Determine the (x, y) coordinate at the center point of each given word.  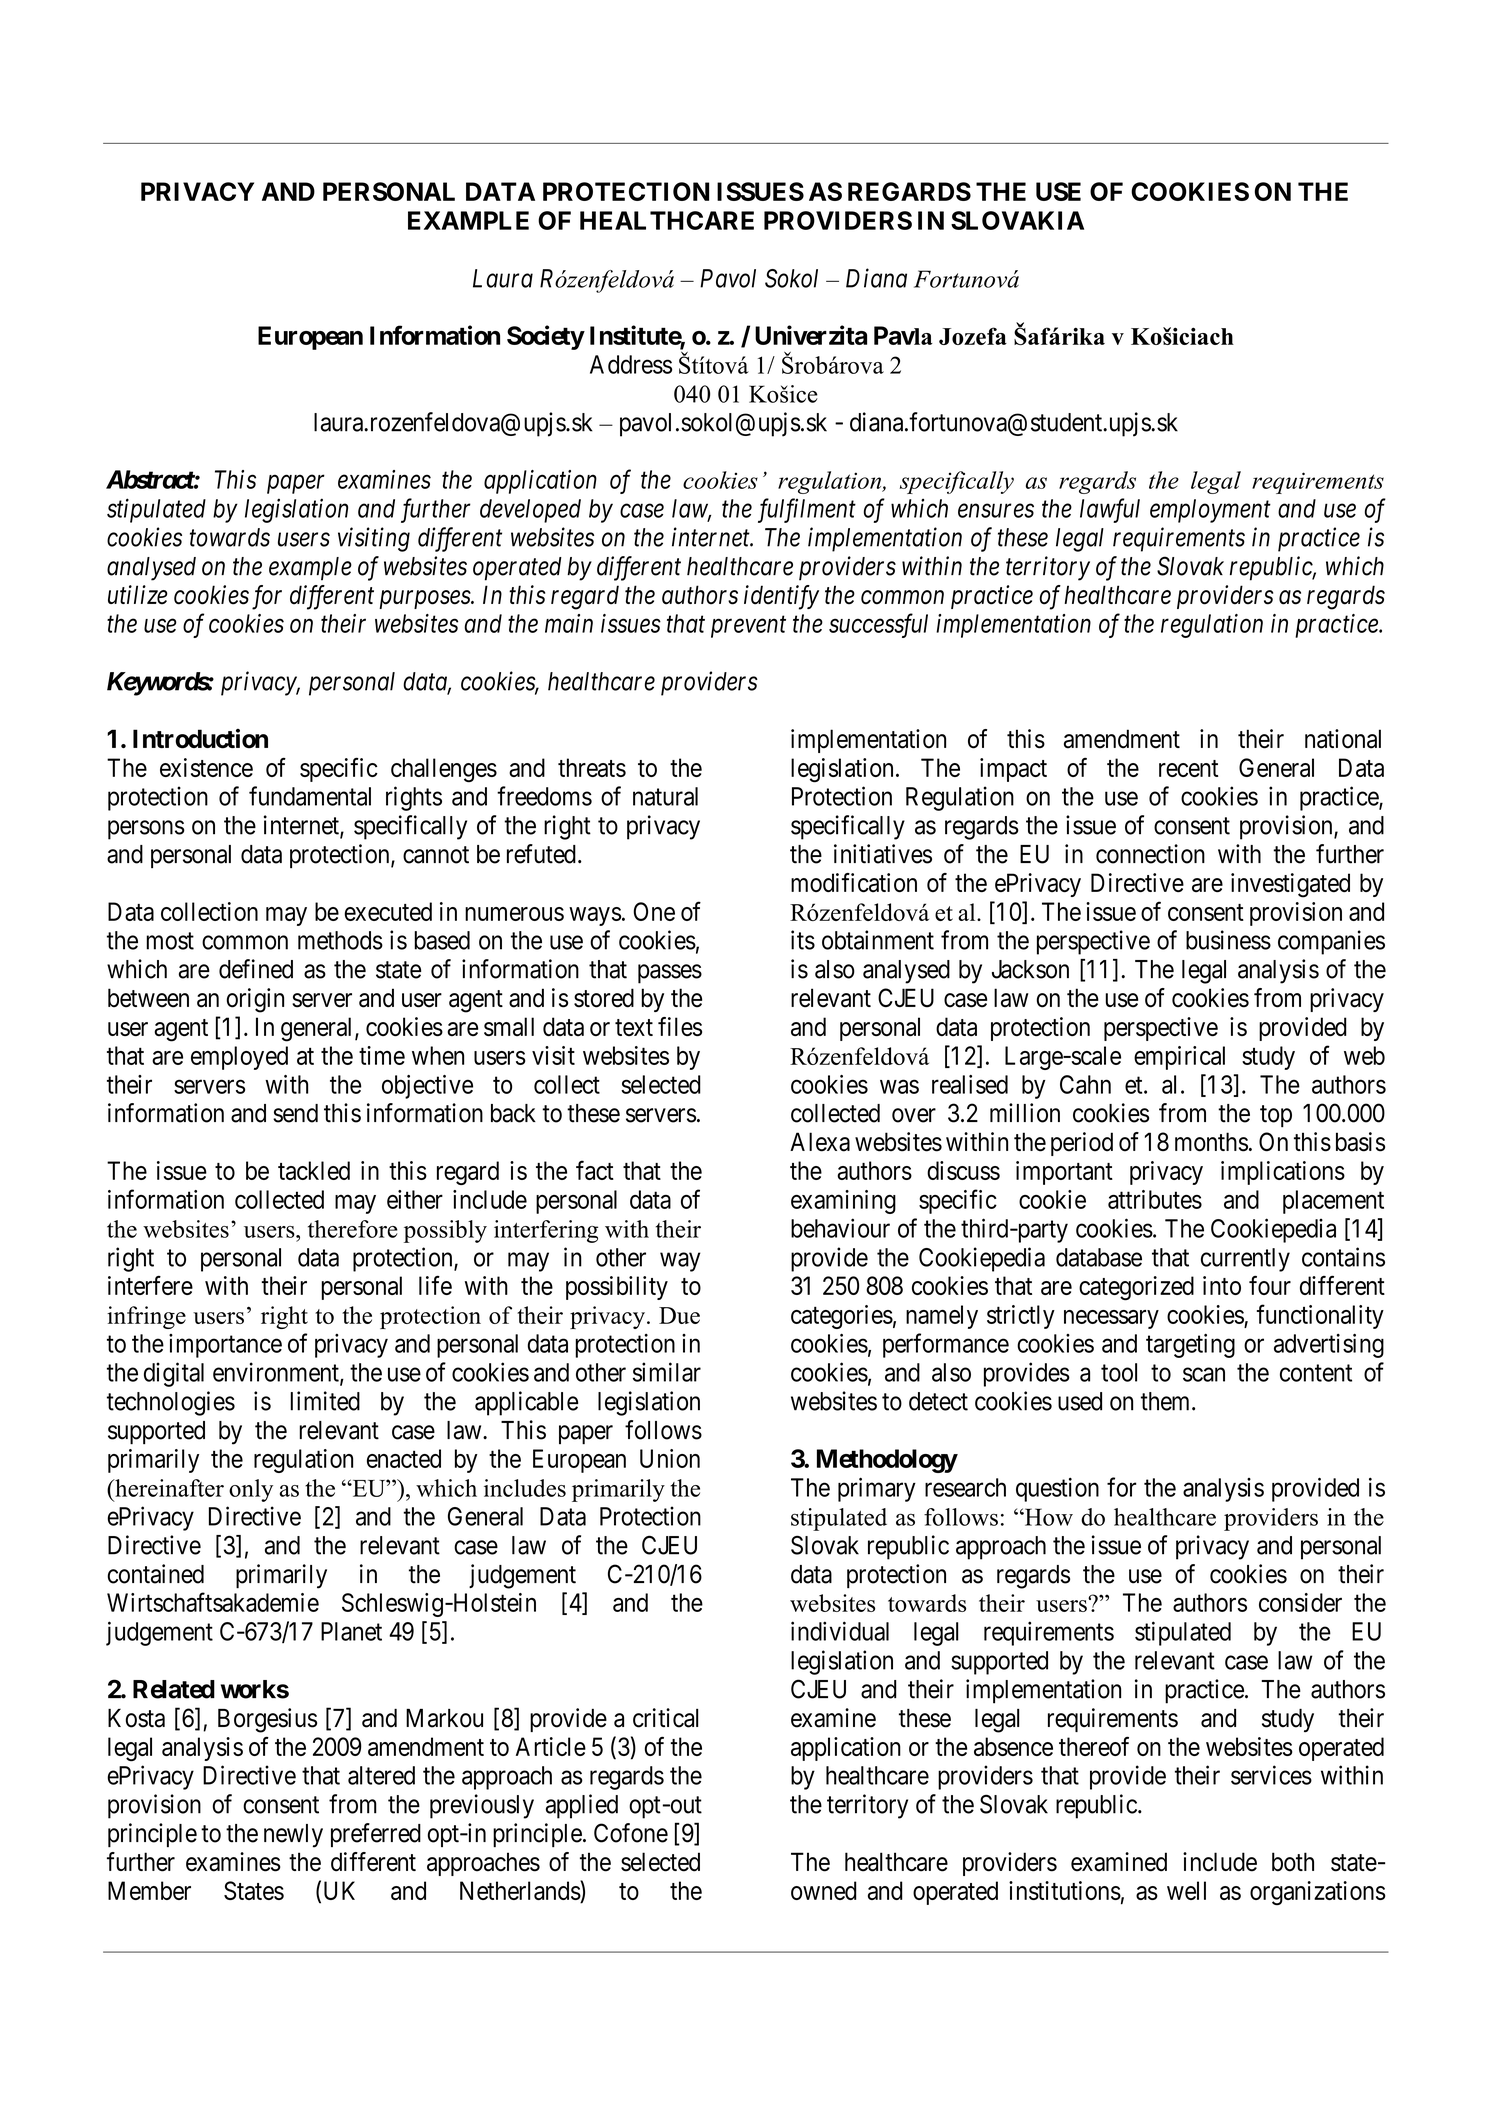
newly (293, 1836)
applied (582, 1806)
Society (545, 337)
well (1186, 1890)
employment (1210, 511)
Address (631, 364)
